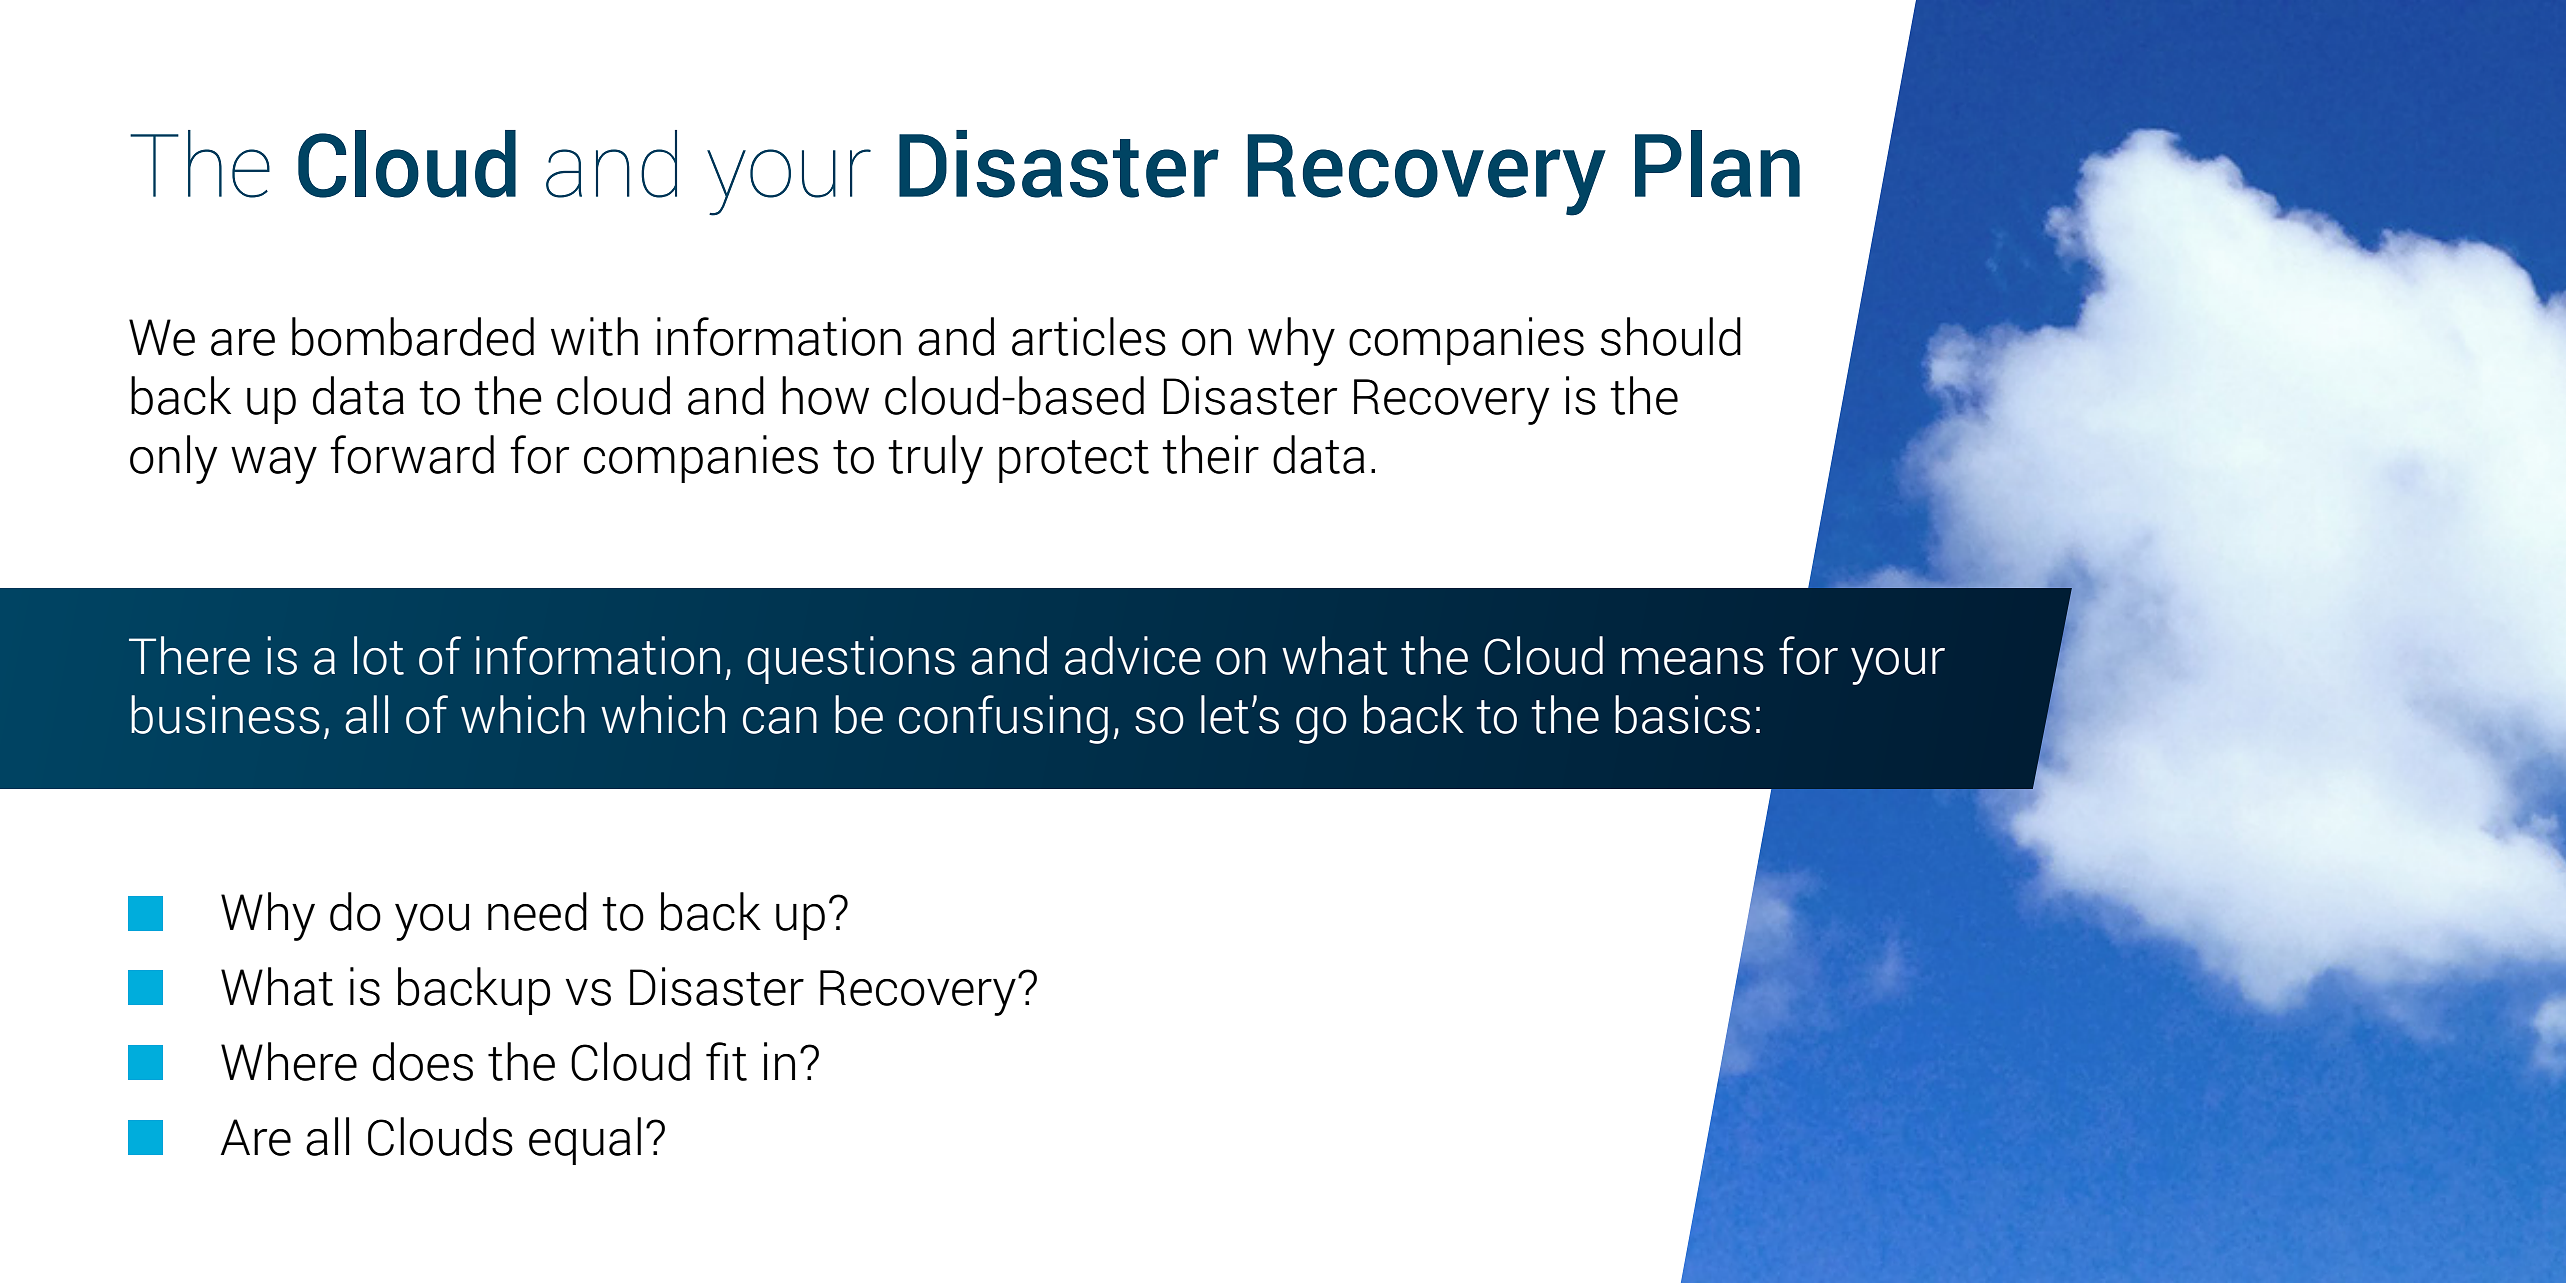 This image has height=1283, width=2566. Describe the element at coordinates (1089, 336) in the image. I see `articles` at that location.
